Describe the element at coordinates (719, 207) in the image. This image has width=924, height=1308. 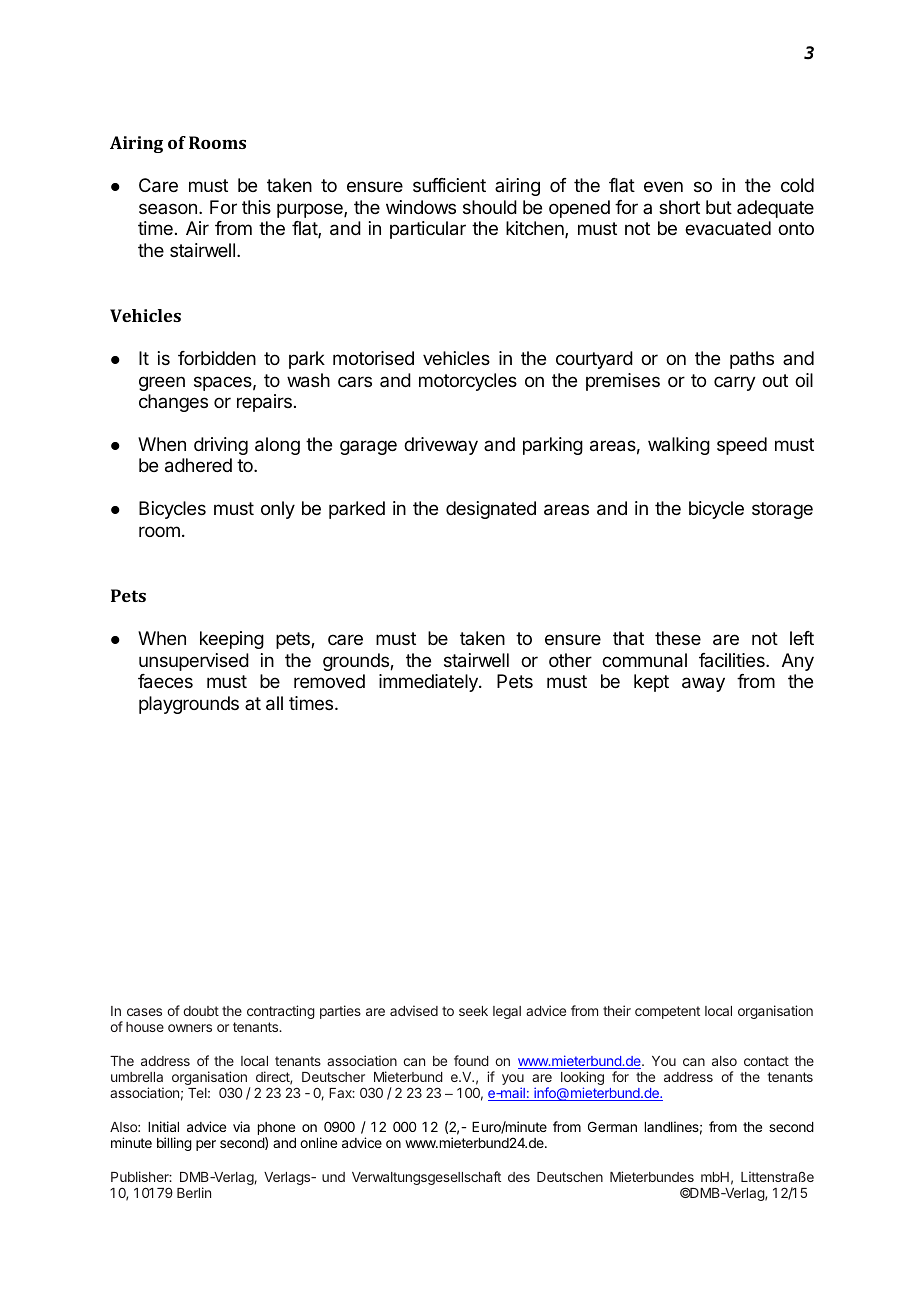
I see `but` at that location.
